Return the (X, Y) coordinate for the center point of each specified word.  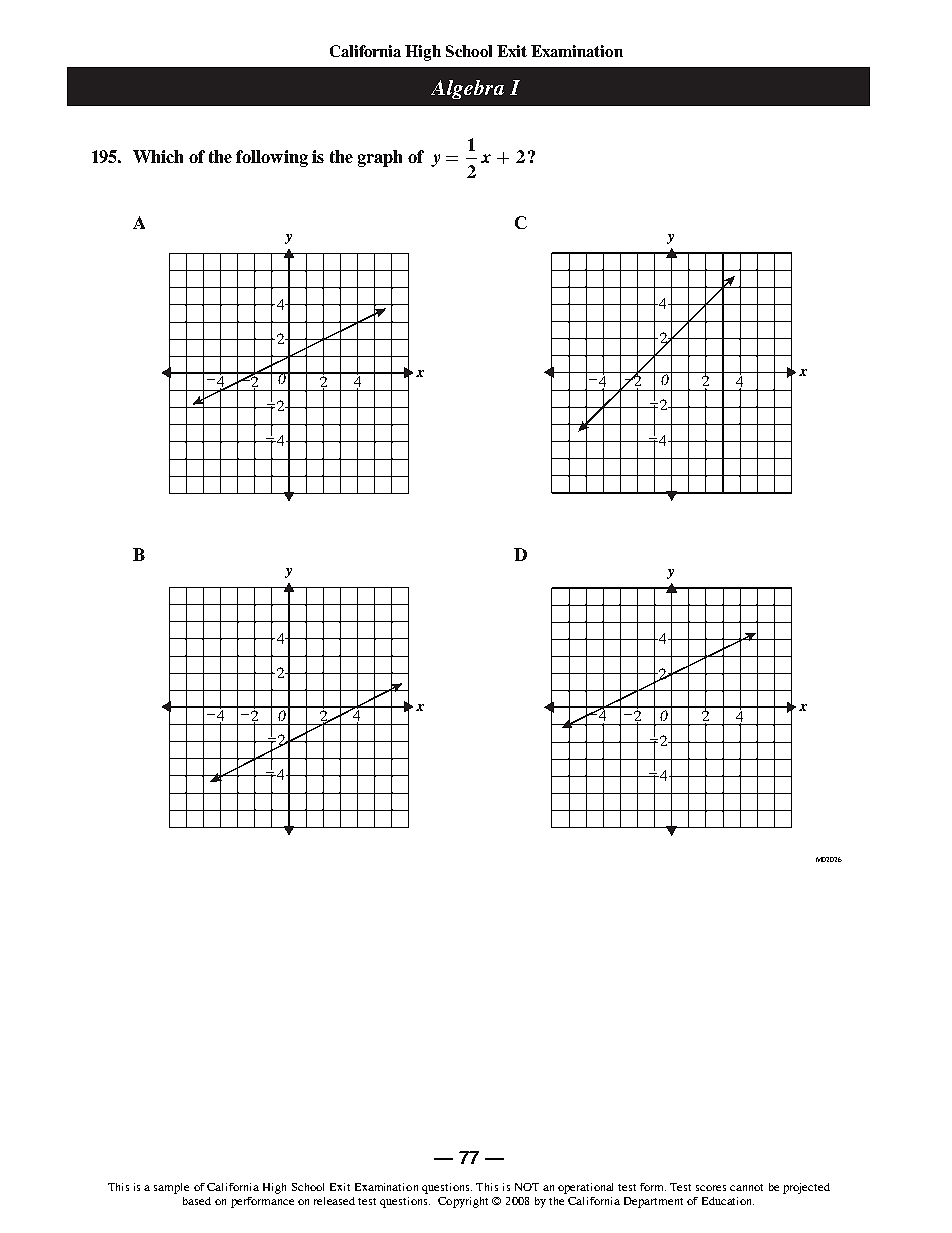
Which (158, 156)
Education (728, 1201)
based (197, 1201)
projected (806, 1188)
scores (711, 1188)
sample (171, 1188)
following (272, 158)
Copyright (463, 1202)
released (334, 1201)
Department (653, 1202)
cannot (746, 1187)
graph (380, 158)
